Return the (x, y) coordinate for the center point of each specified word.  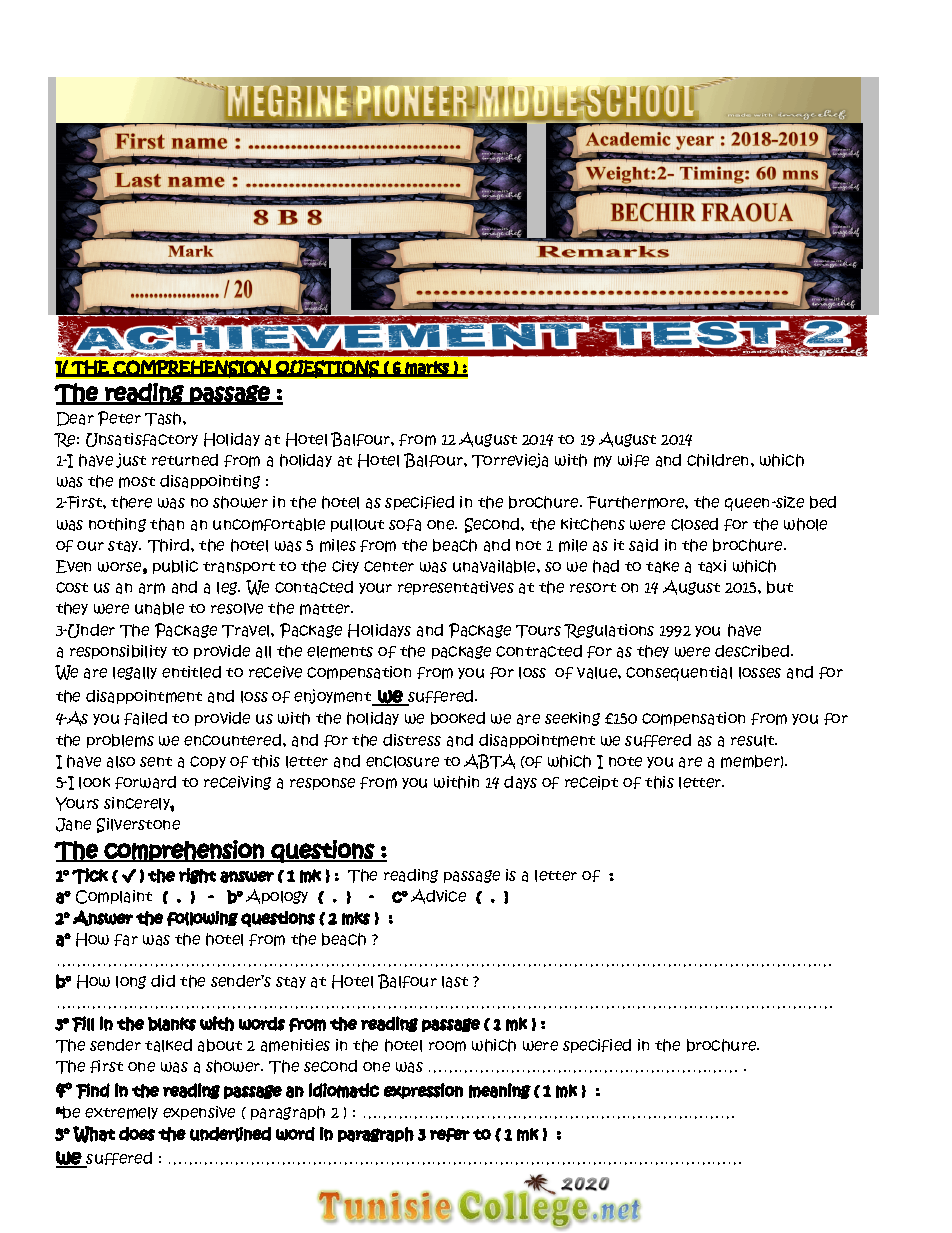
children (719, 460)
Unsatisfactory (142, 440)
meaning (500, 1091)
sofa (405, 525)
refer (450, 1135)
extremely (121, 1113)
